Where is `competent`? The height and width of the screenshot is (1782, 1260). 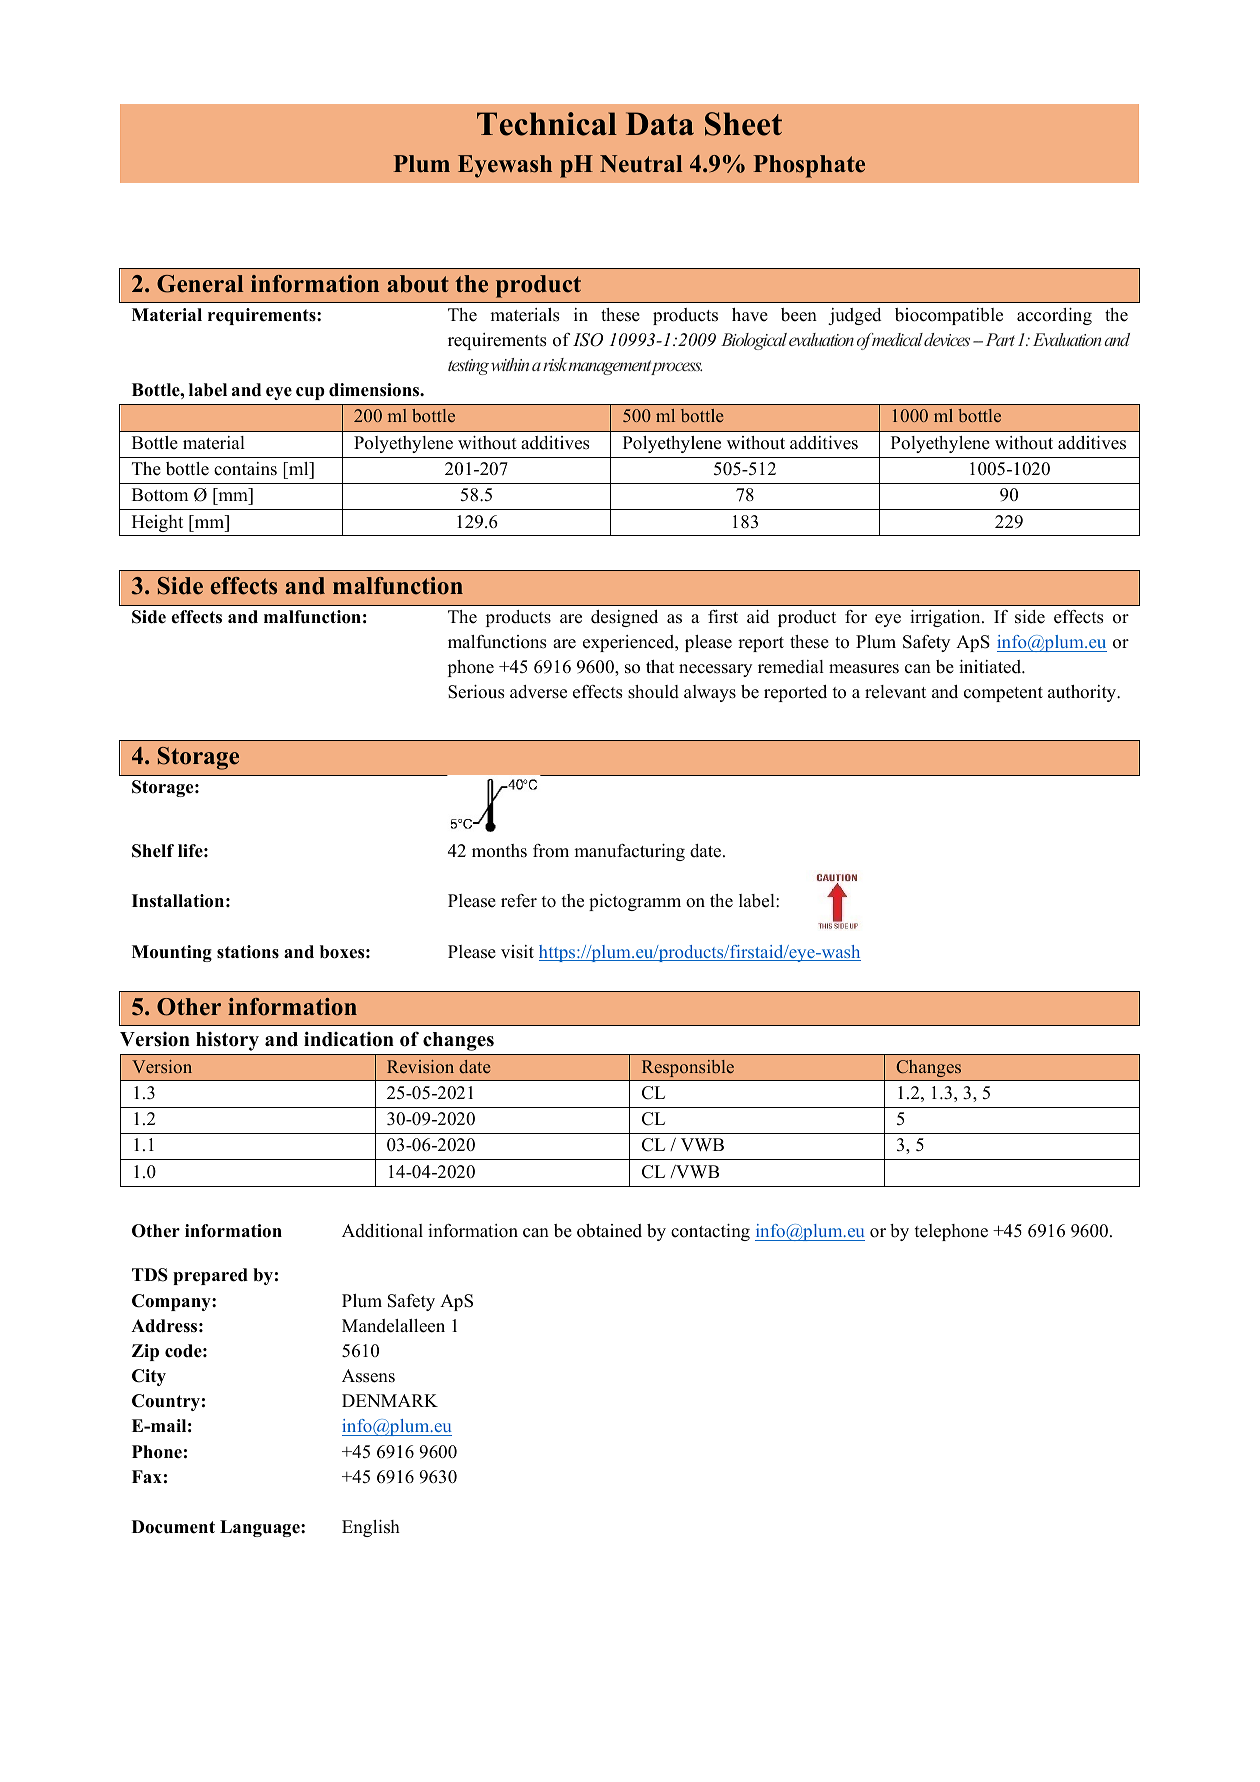
competent is located at coordinates (1003, 694).
